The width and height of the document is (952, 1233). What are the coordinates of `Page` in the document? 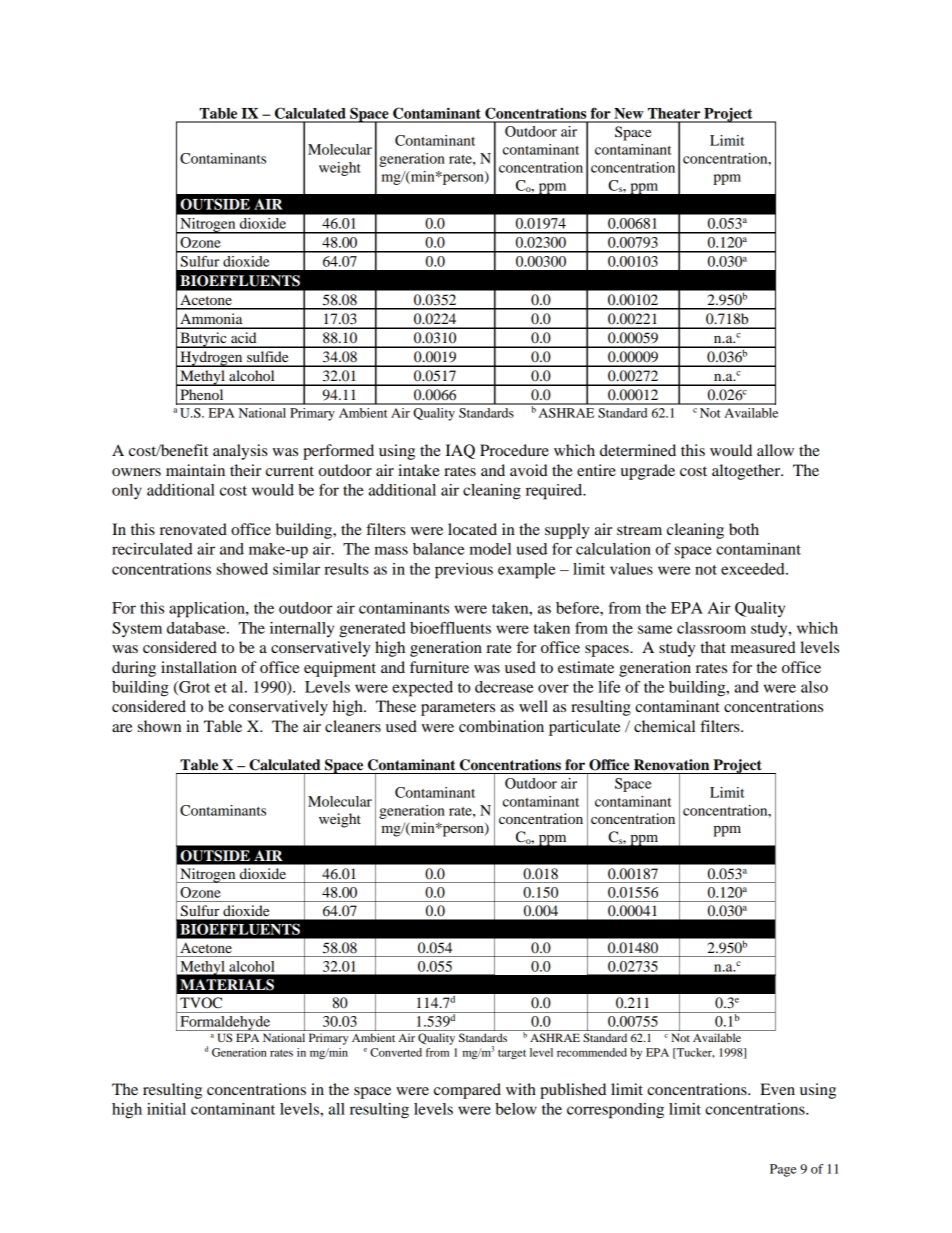 It's located at (783, 1170).
